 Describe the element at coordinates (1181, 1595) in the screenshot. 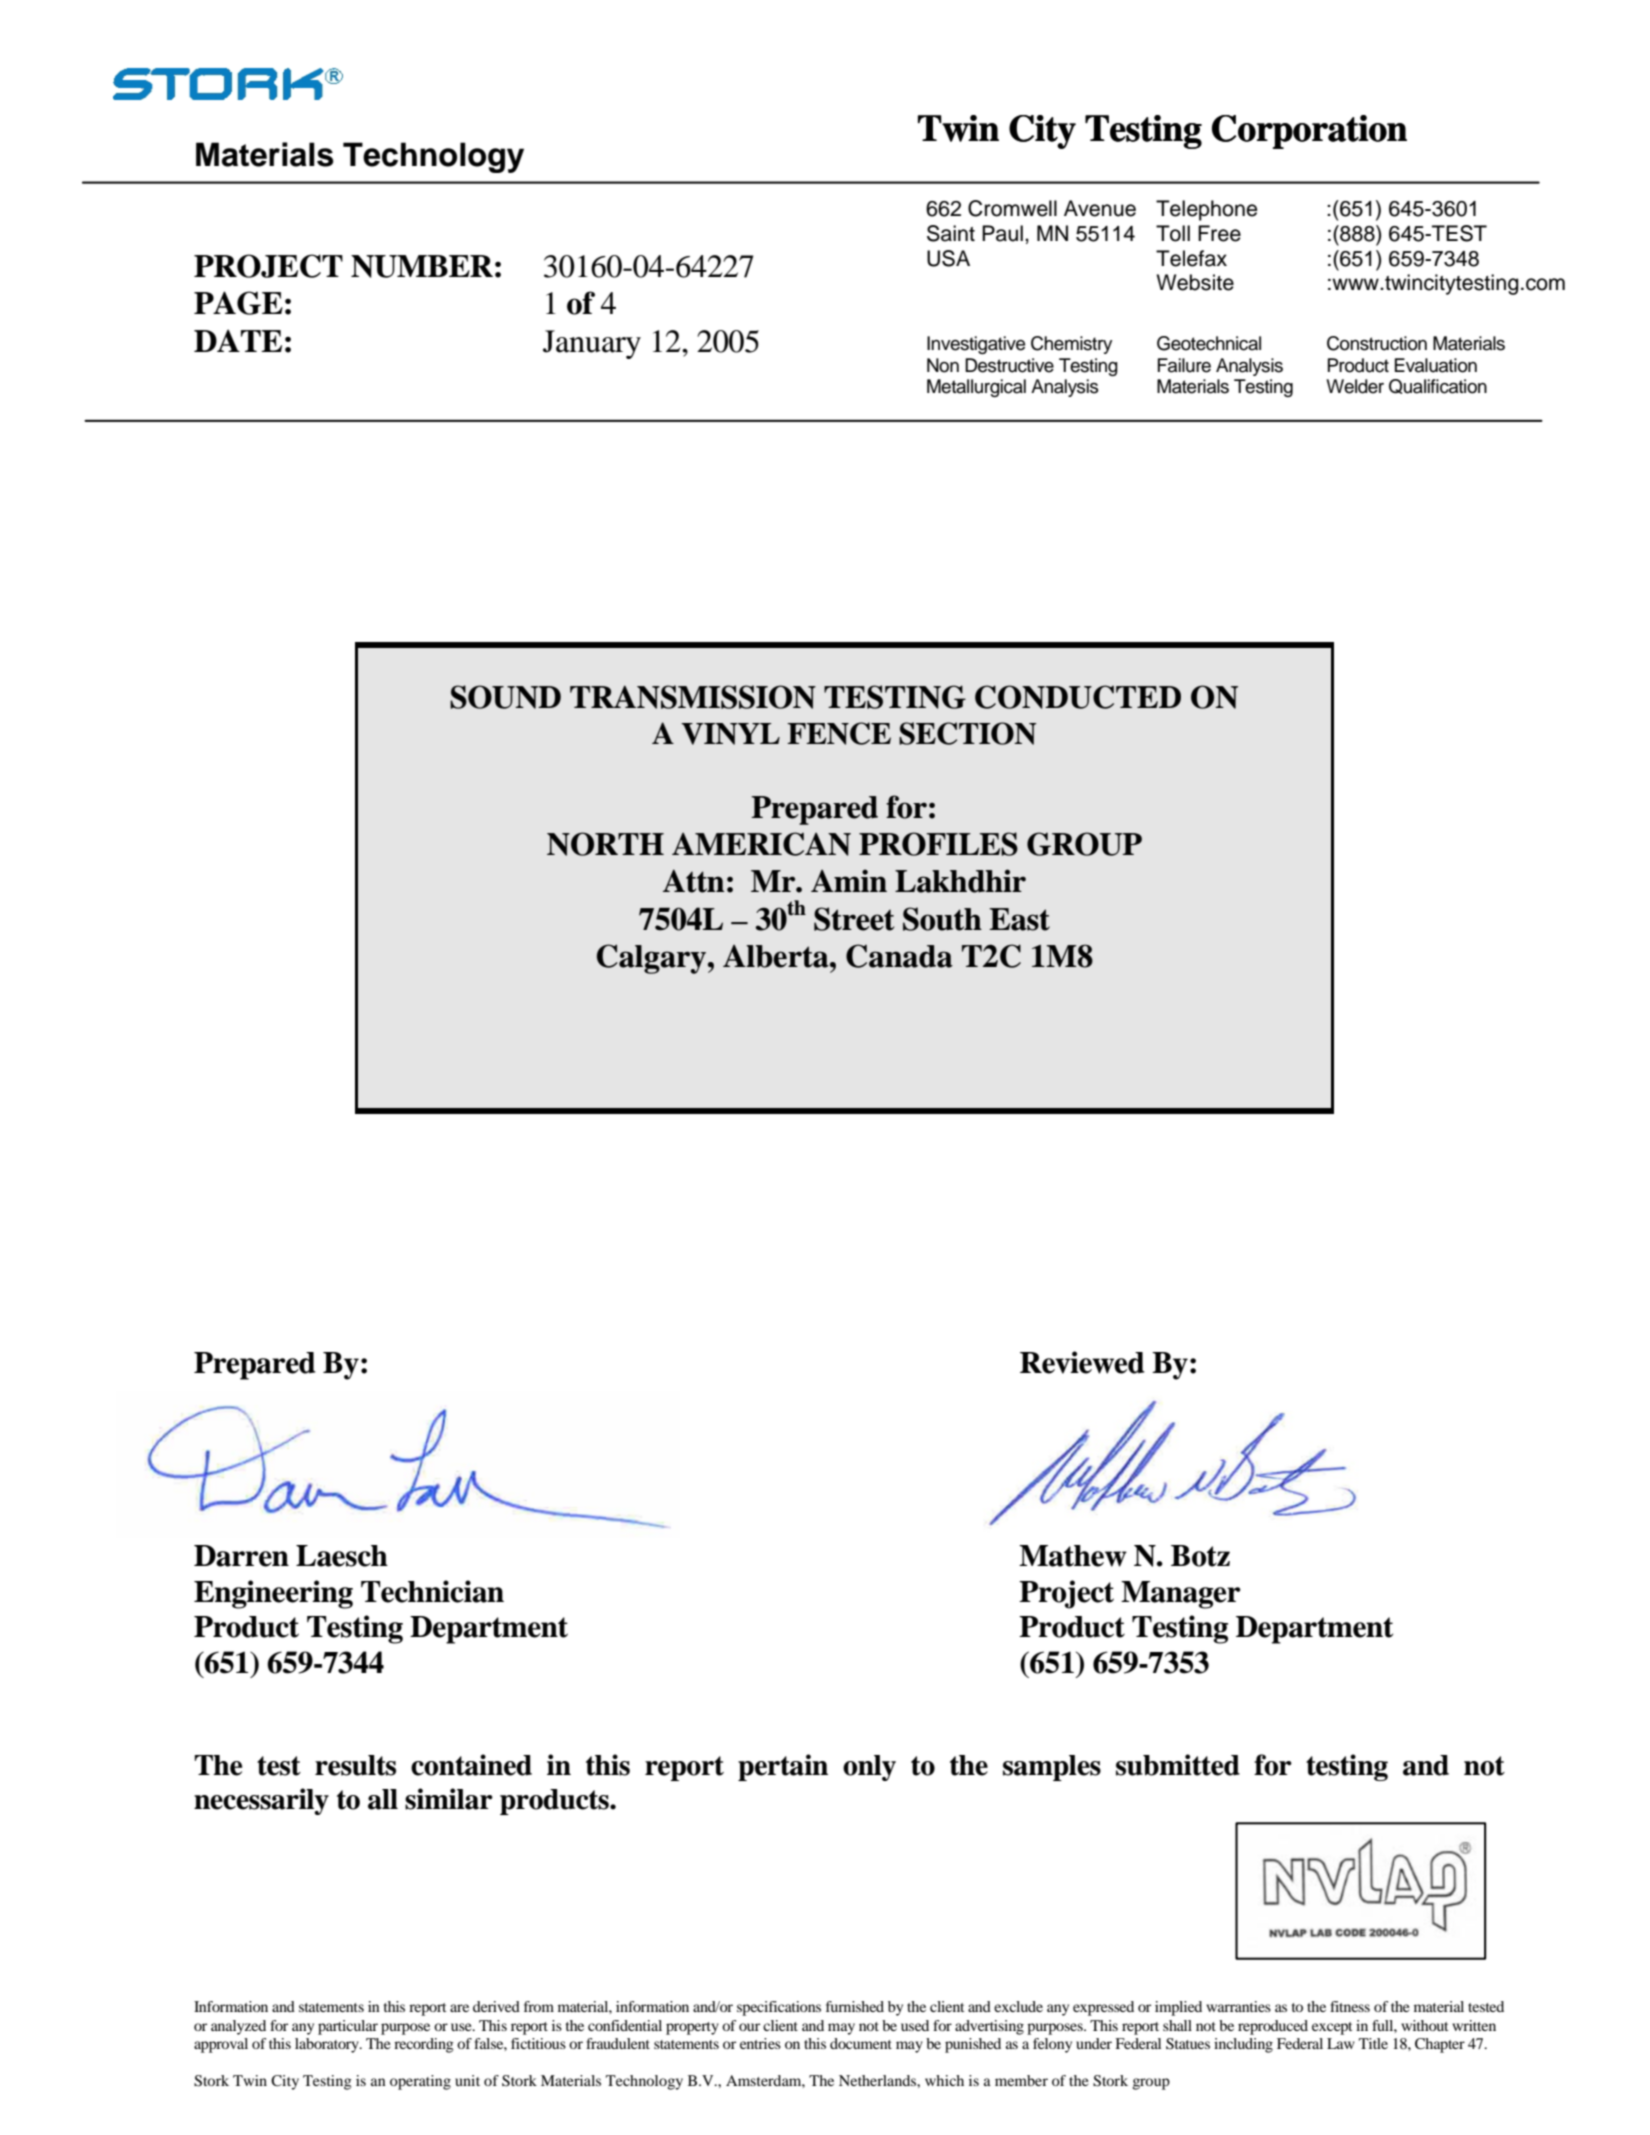

I see `Manager` at that location.
